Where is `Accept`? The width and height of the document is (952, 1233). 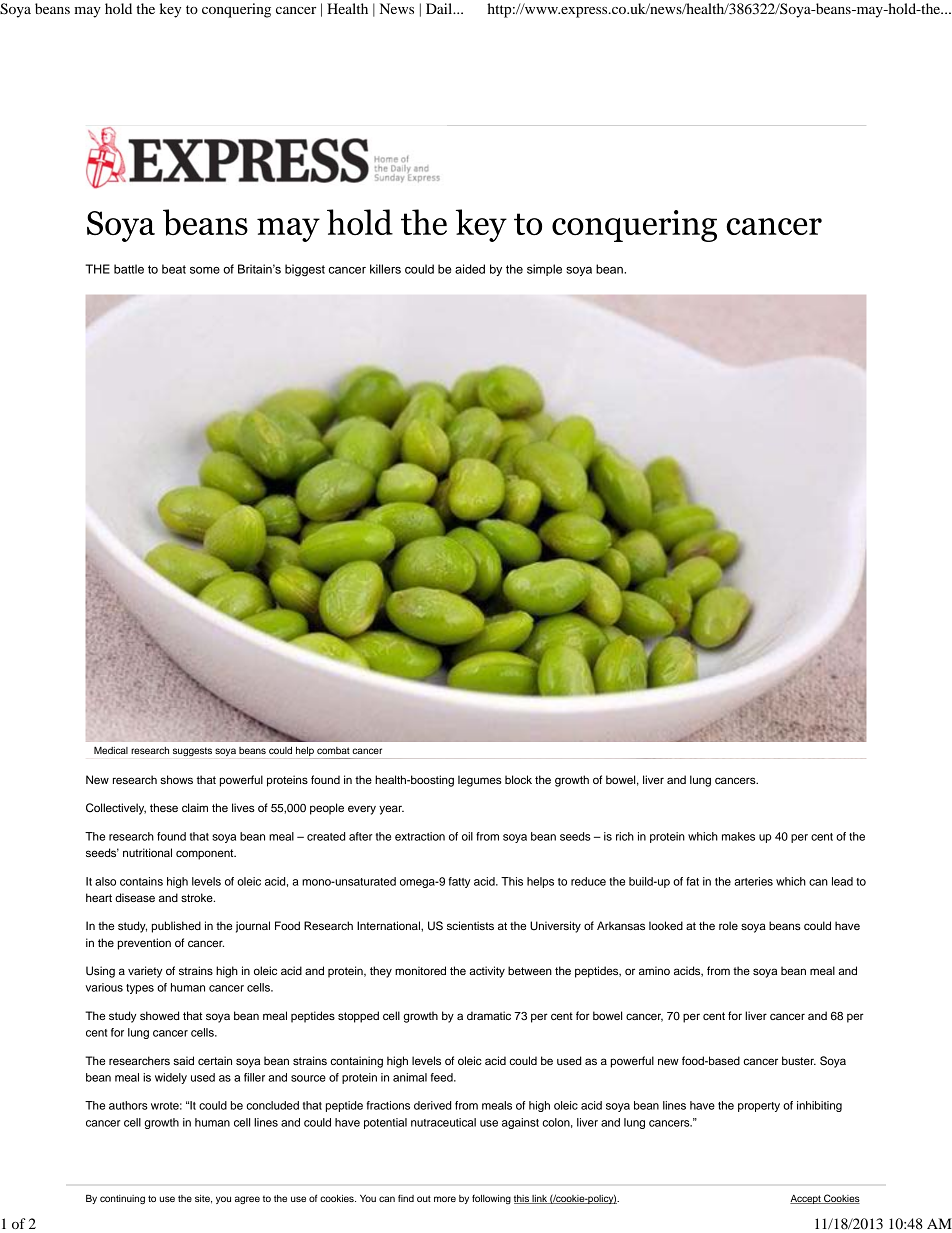 Accept is located at coordinates (806, 1199).
